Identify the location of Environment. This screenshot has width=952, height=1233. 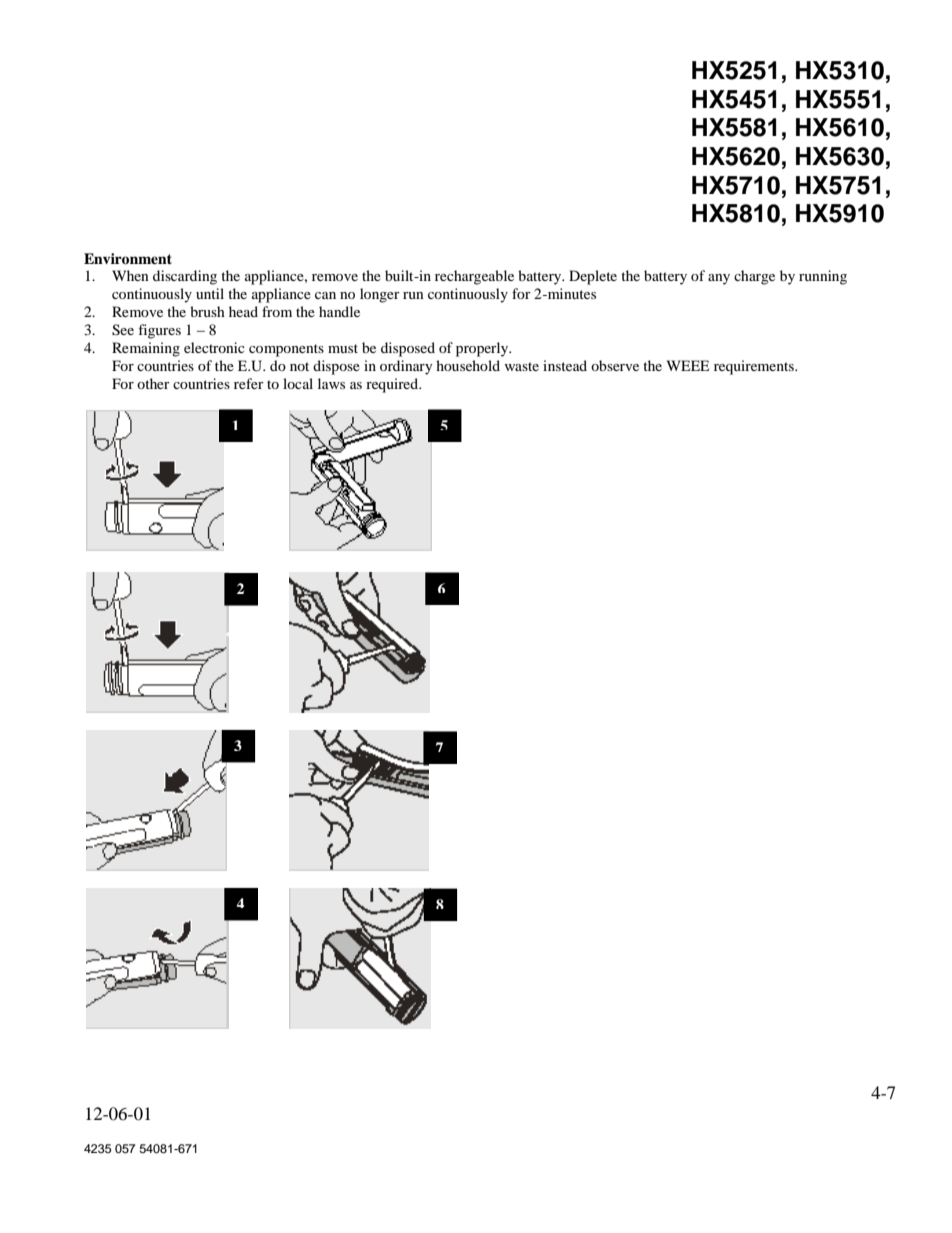
(128, 259).
